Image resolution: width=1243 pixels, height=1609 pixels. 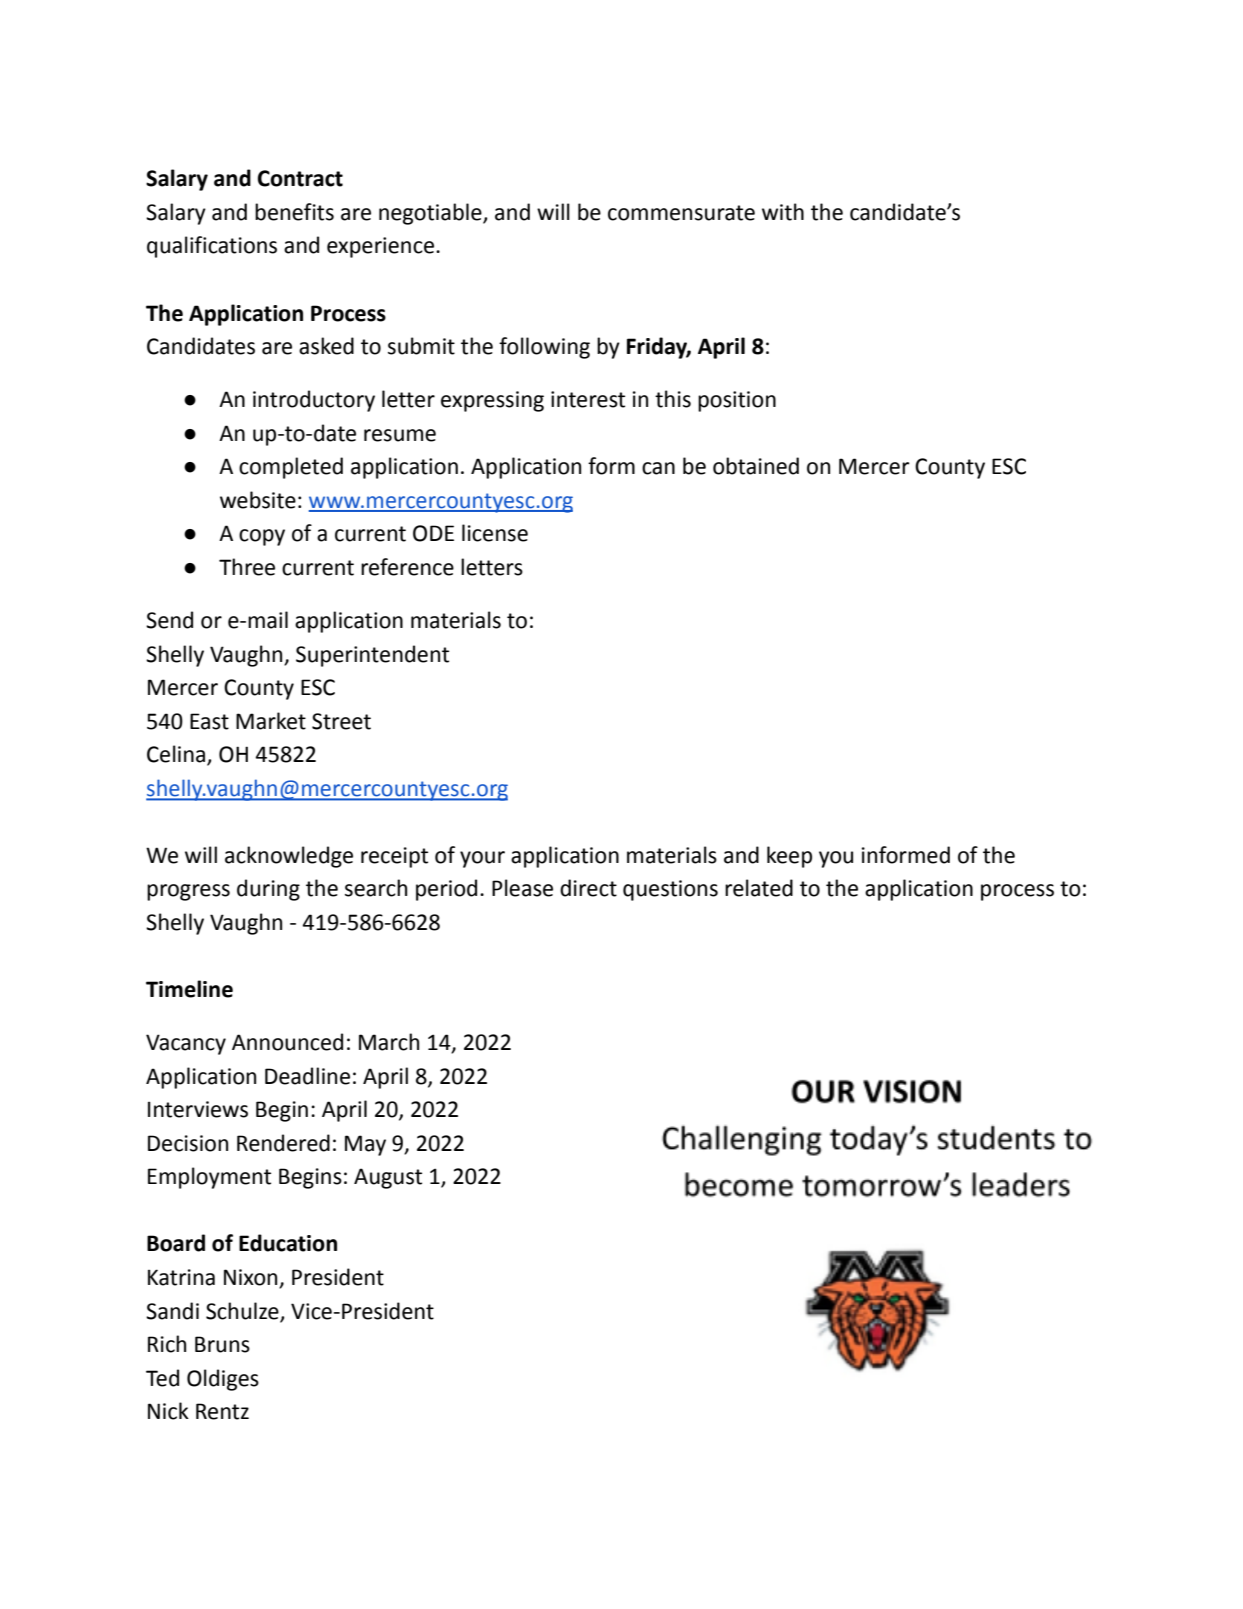 What do you see at coordinates (388, 1178) in the page?
I see `August` at bounding box center [388, 1178].
